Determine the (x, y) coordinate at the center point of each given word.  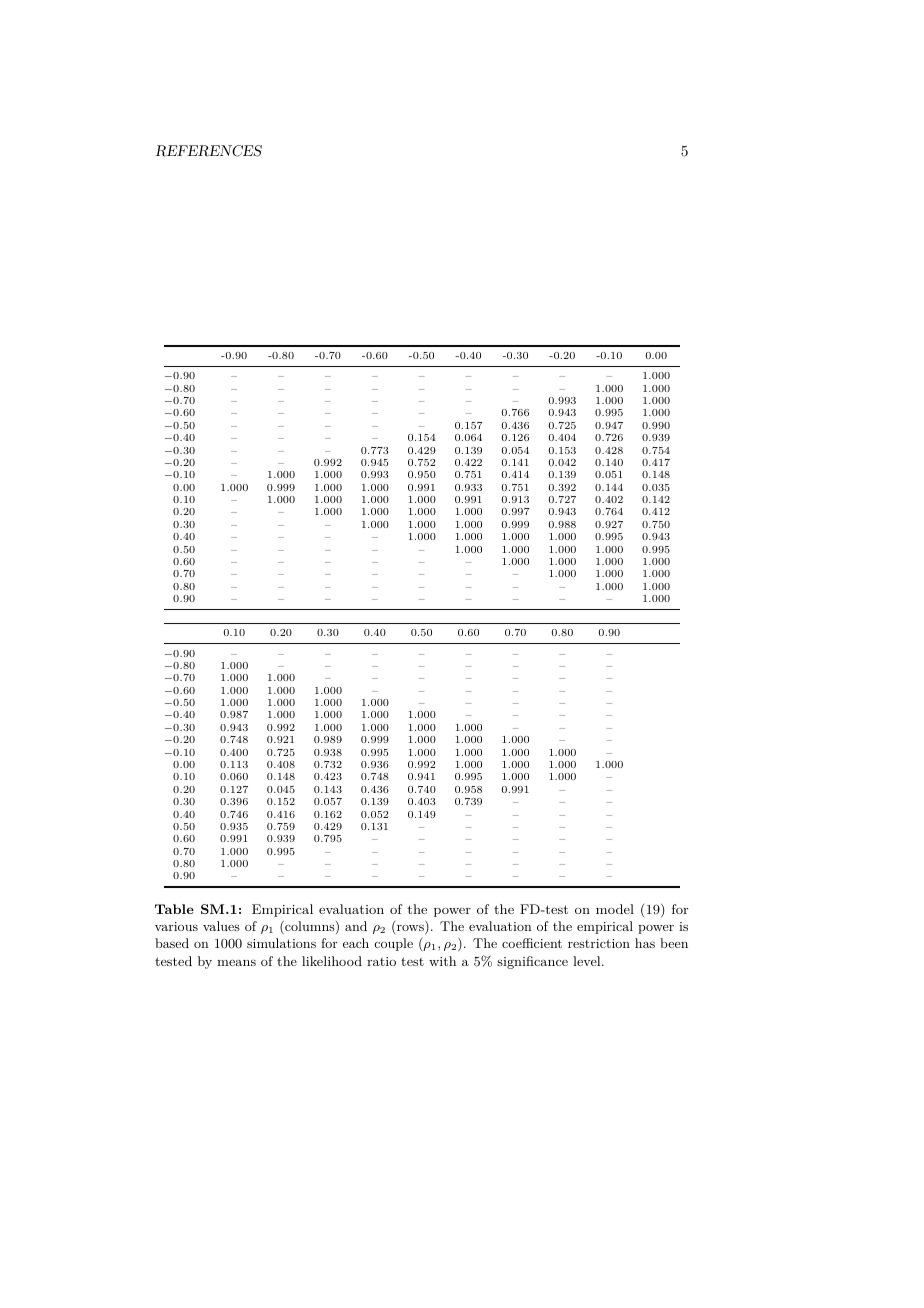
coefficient (532, 943)
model (615, 909)
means (236, 962)
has (645, 943)
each (356, 943)
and (356, 926)
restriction (599, 943)
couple (393, 944)
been (674, 943)
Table (174, 909)
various (176, 926)
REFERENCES (208, 151)
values (221, 926)
